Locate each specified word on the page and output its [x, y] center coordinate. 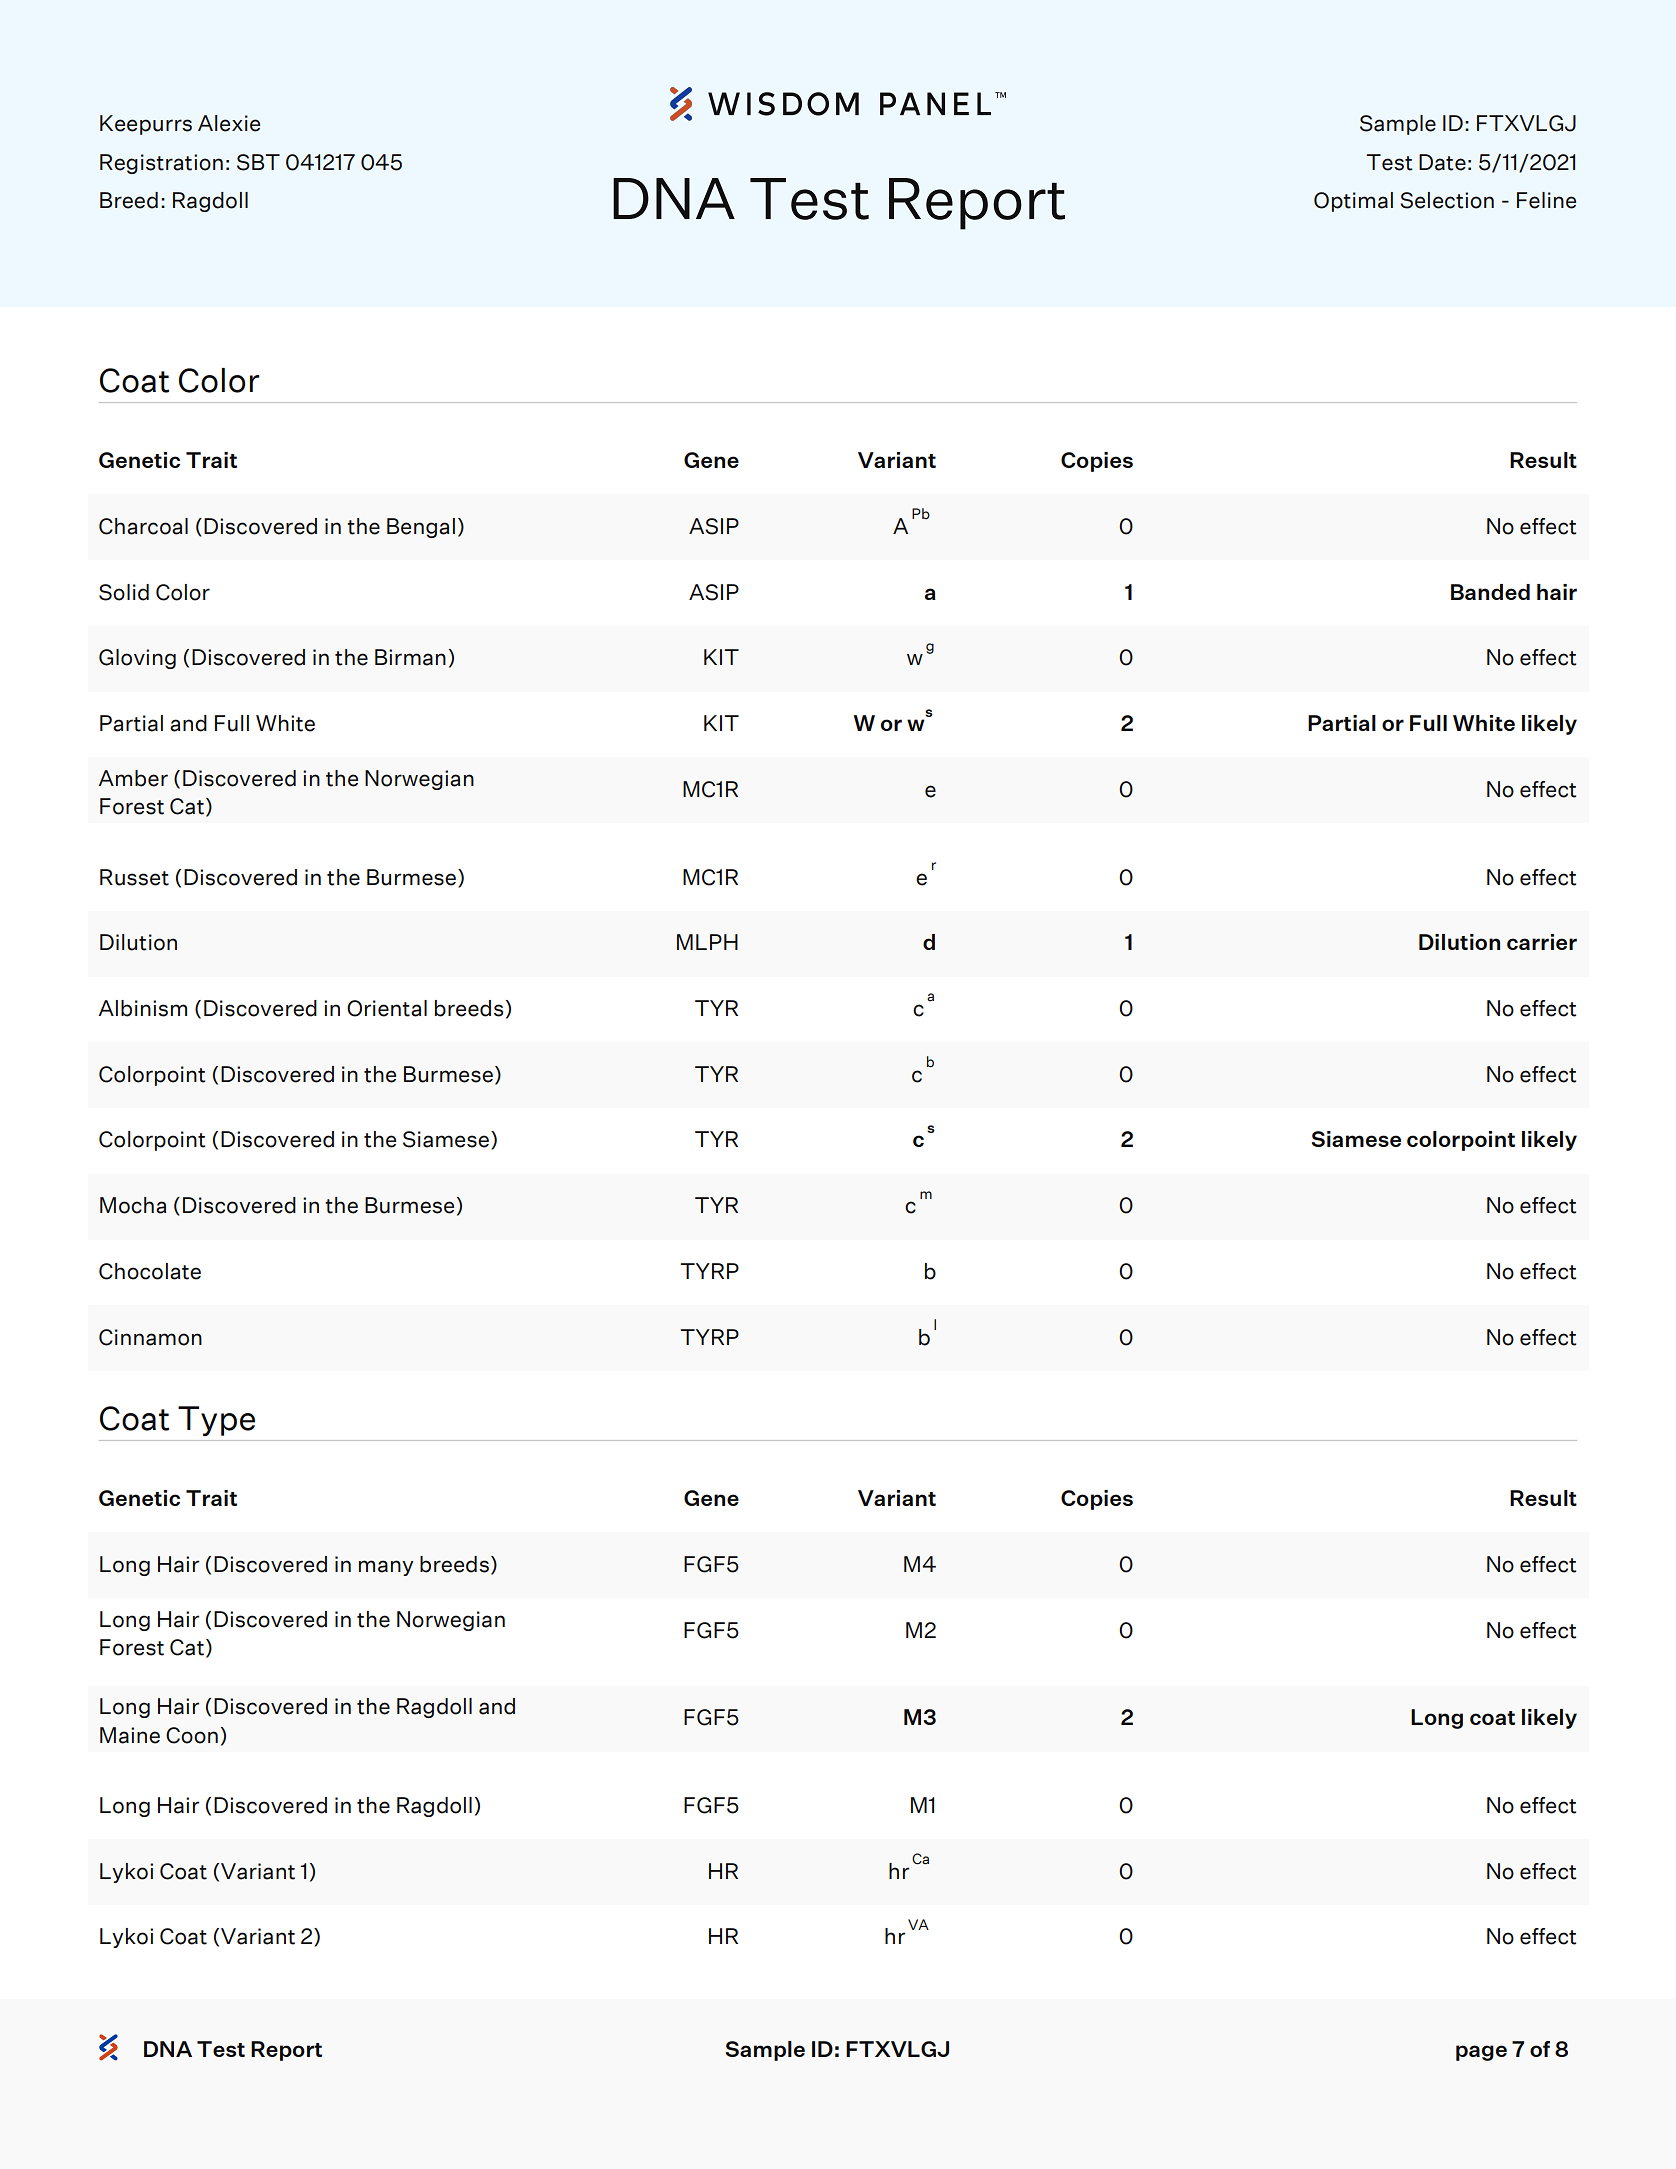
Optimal [1353, 202]
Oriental [387, 1008]
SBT [258, 162]
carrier [1542, 942]
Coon [192, 1735]
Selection [1447, 200]
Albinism [142, 1008]
